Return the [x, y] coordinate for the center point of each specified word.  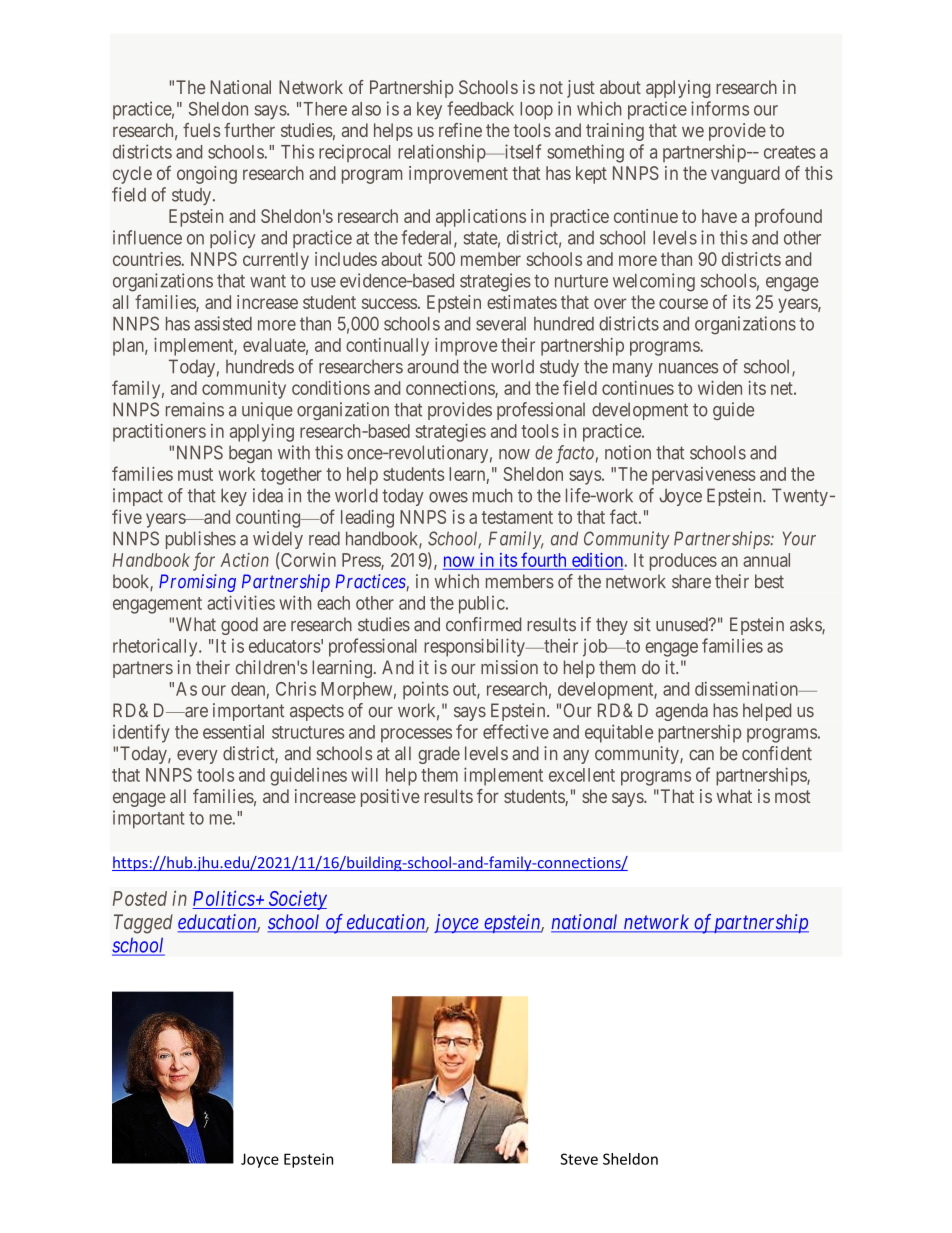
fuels [201, 130]
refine [460, 130]
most [792, 796]
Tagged [143, 924]
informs [720, 108]
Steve [579, 1159]
